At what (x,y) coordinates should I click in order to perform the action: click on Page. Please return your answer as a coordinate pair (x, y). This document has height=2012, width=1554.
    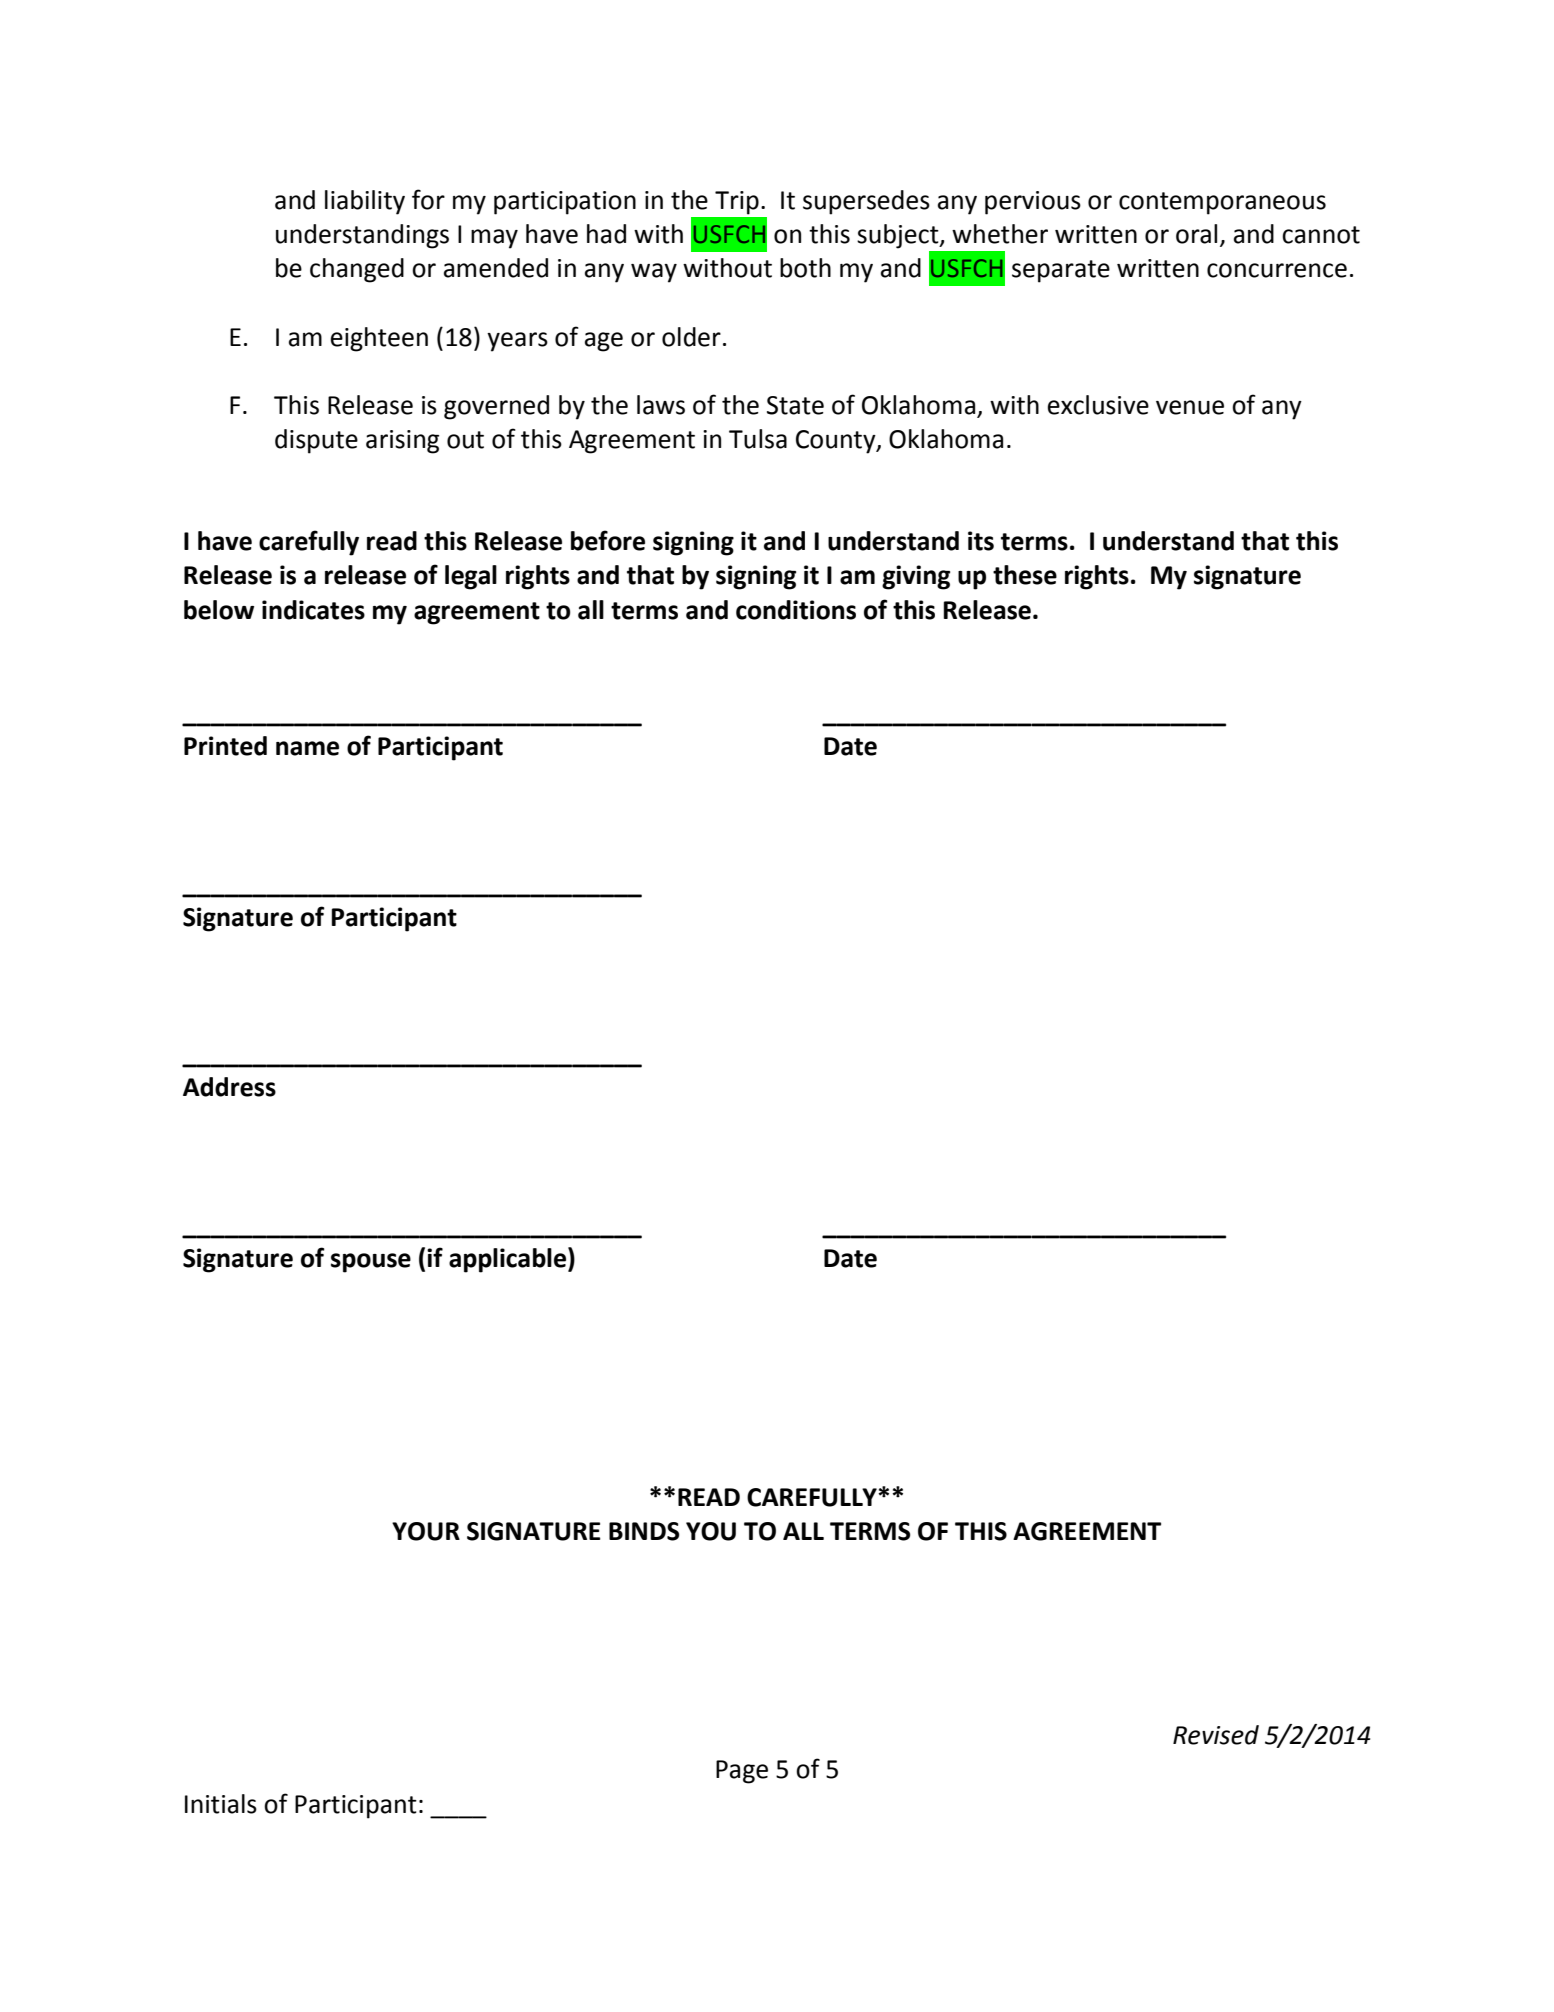
    Looking at the image, I should click on (742, 1772).
